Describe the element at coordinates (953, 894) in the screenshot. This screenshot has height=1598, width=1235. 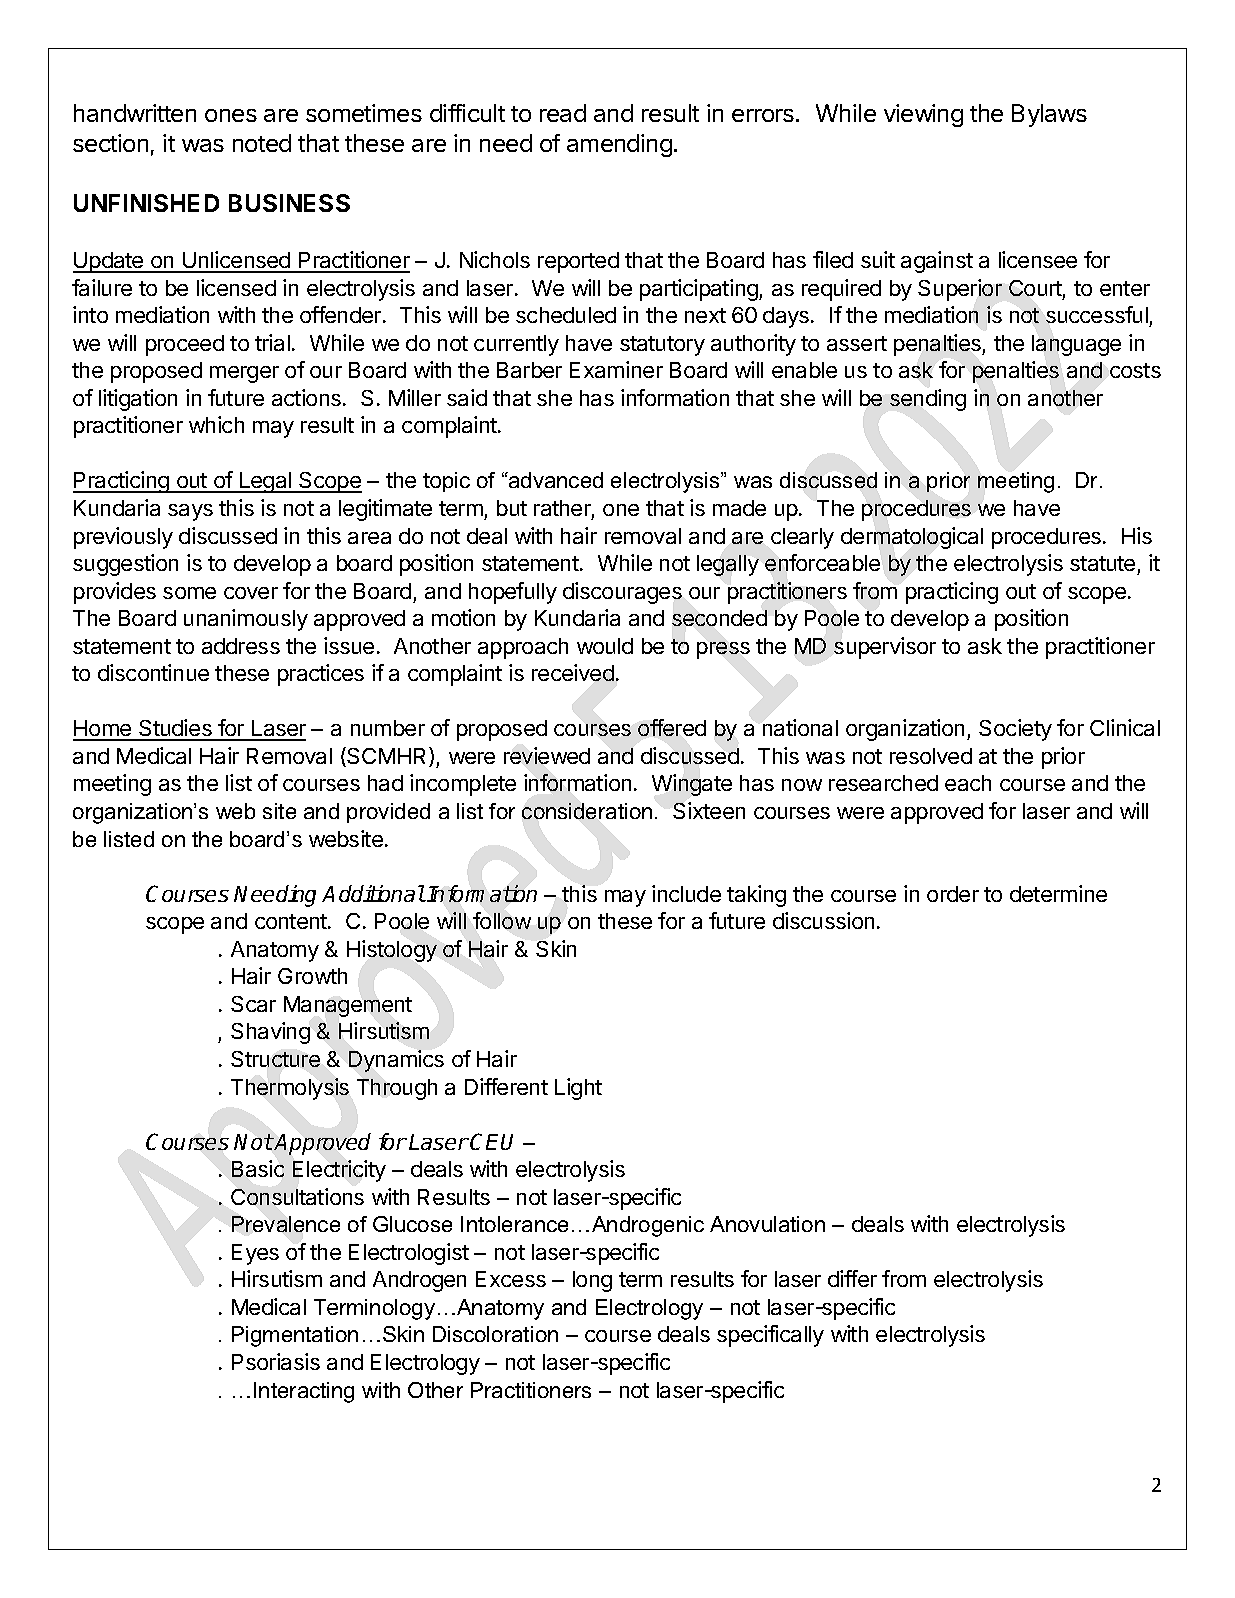
I see `order` at that location.
